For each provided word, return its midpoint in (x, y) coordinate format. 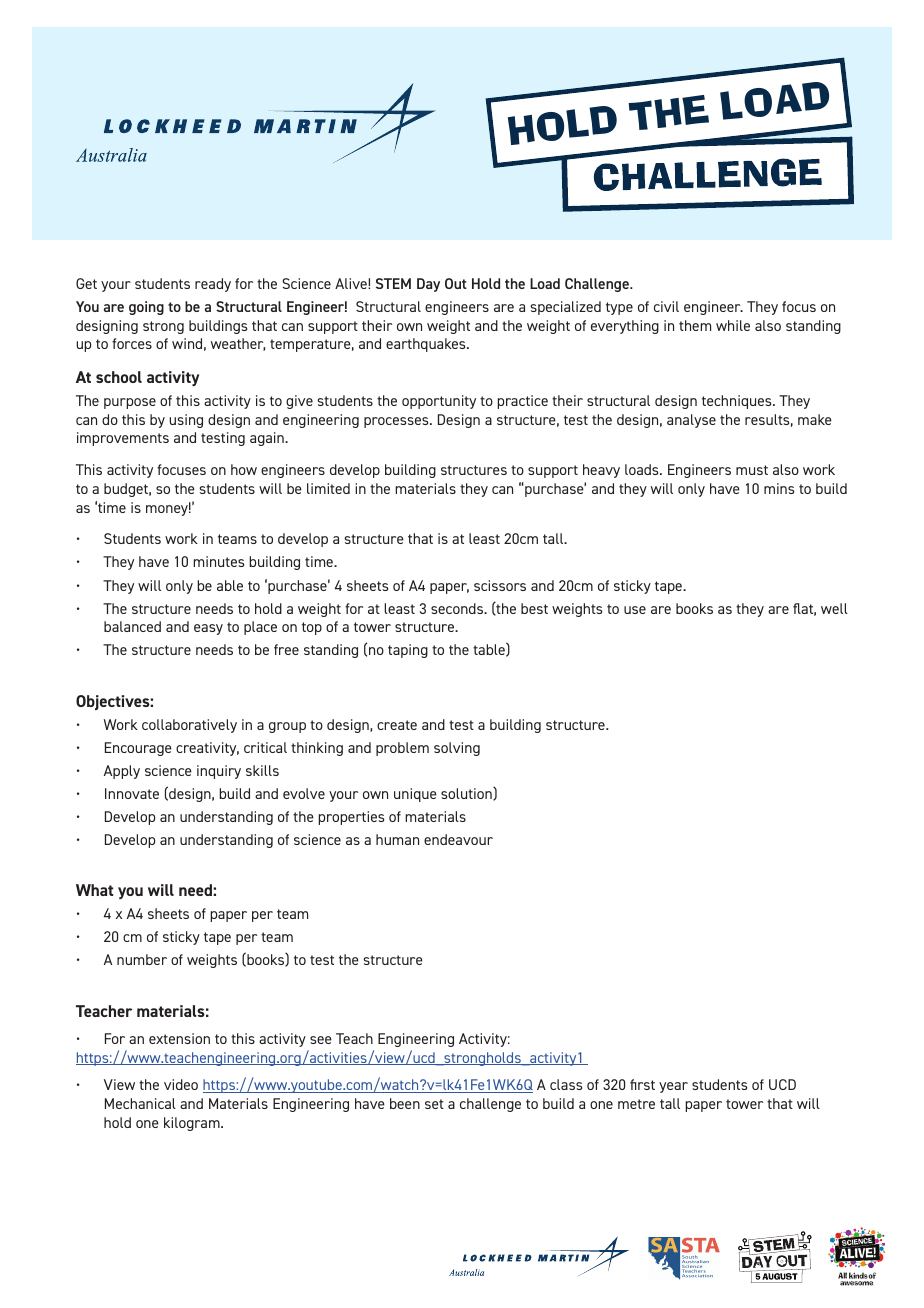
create (397, 725)
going (146, 308)
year (673, 1087)
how (244, 469)
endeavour (458, 839)
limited (328, 488)
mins (779, 488)
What (94, 890)
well (834, 608)
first (642, 1084)
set (434, 1104)
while (733, 325)
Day (428, 285)
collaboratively (189, 726)
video (181, 1084)
